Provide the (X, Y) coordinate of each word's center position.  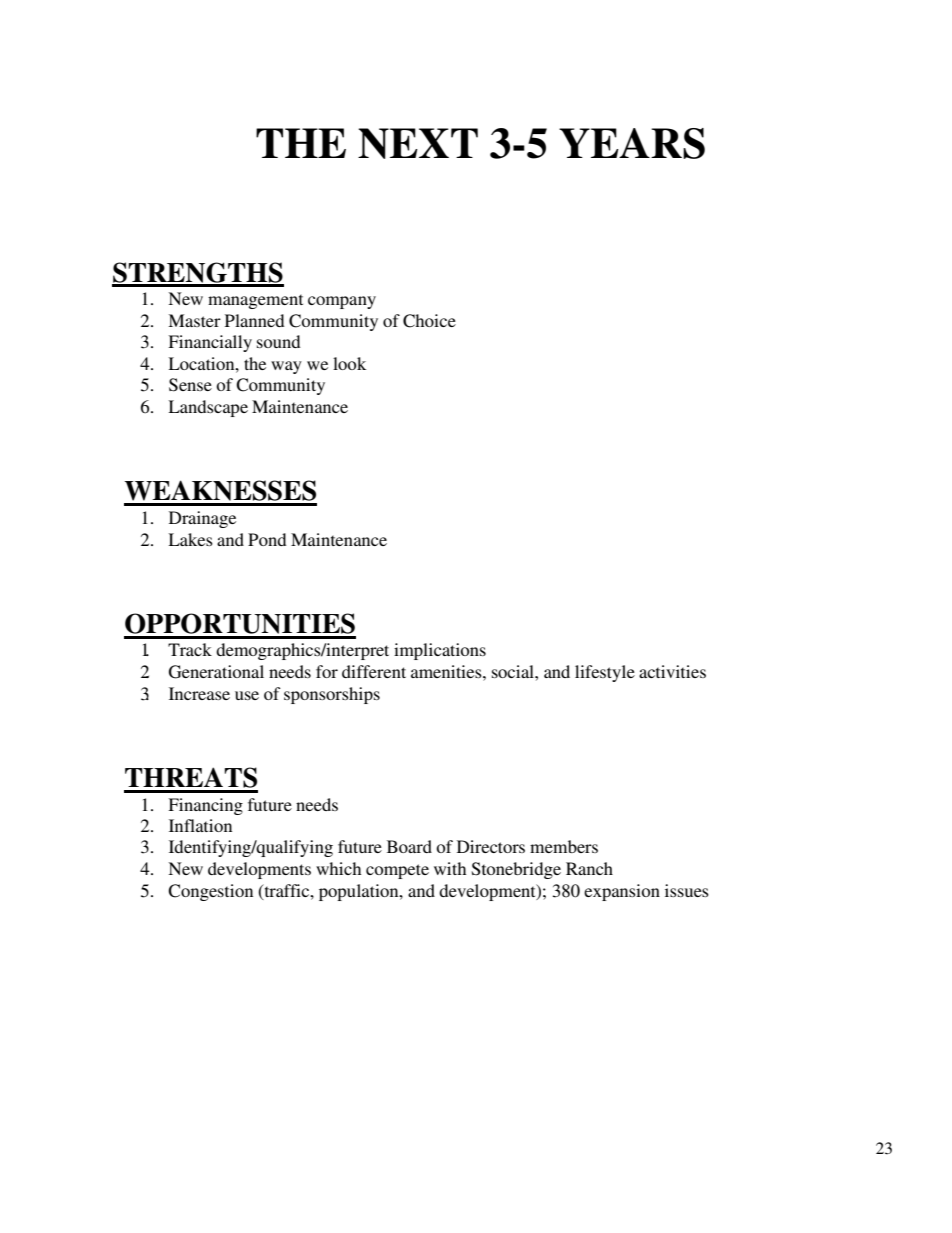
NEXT (418, 143)
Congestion (210, 892)
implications (440, 651)
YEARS (632, 143)
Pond (267, 539)
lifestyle (605, 673)
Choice (429, 321)
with (450, 868)
